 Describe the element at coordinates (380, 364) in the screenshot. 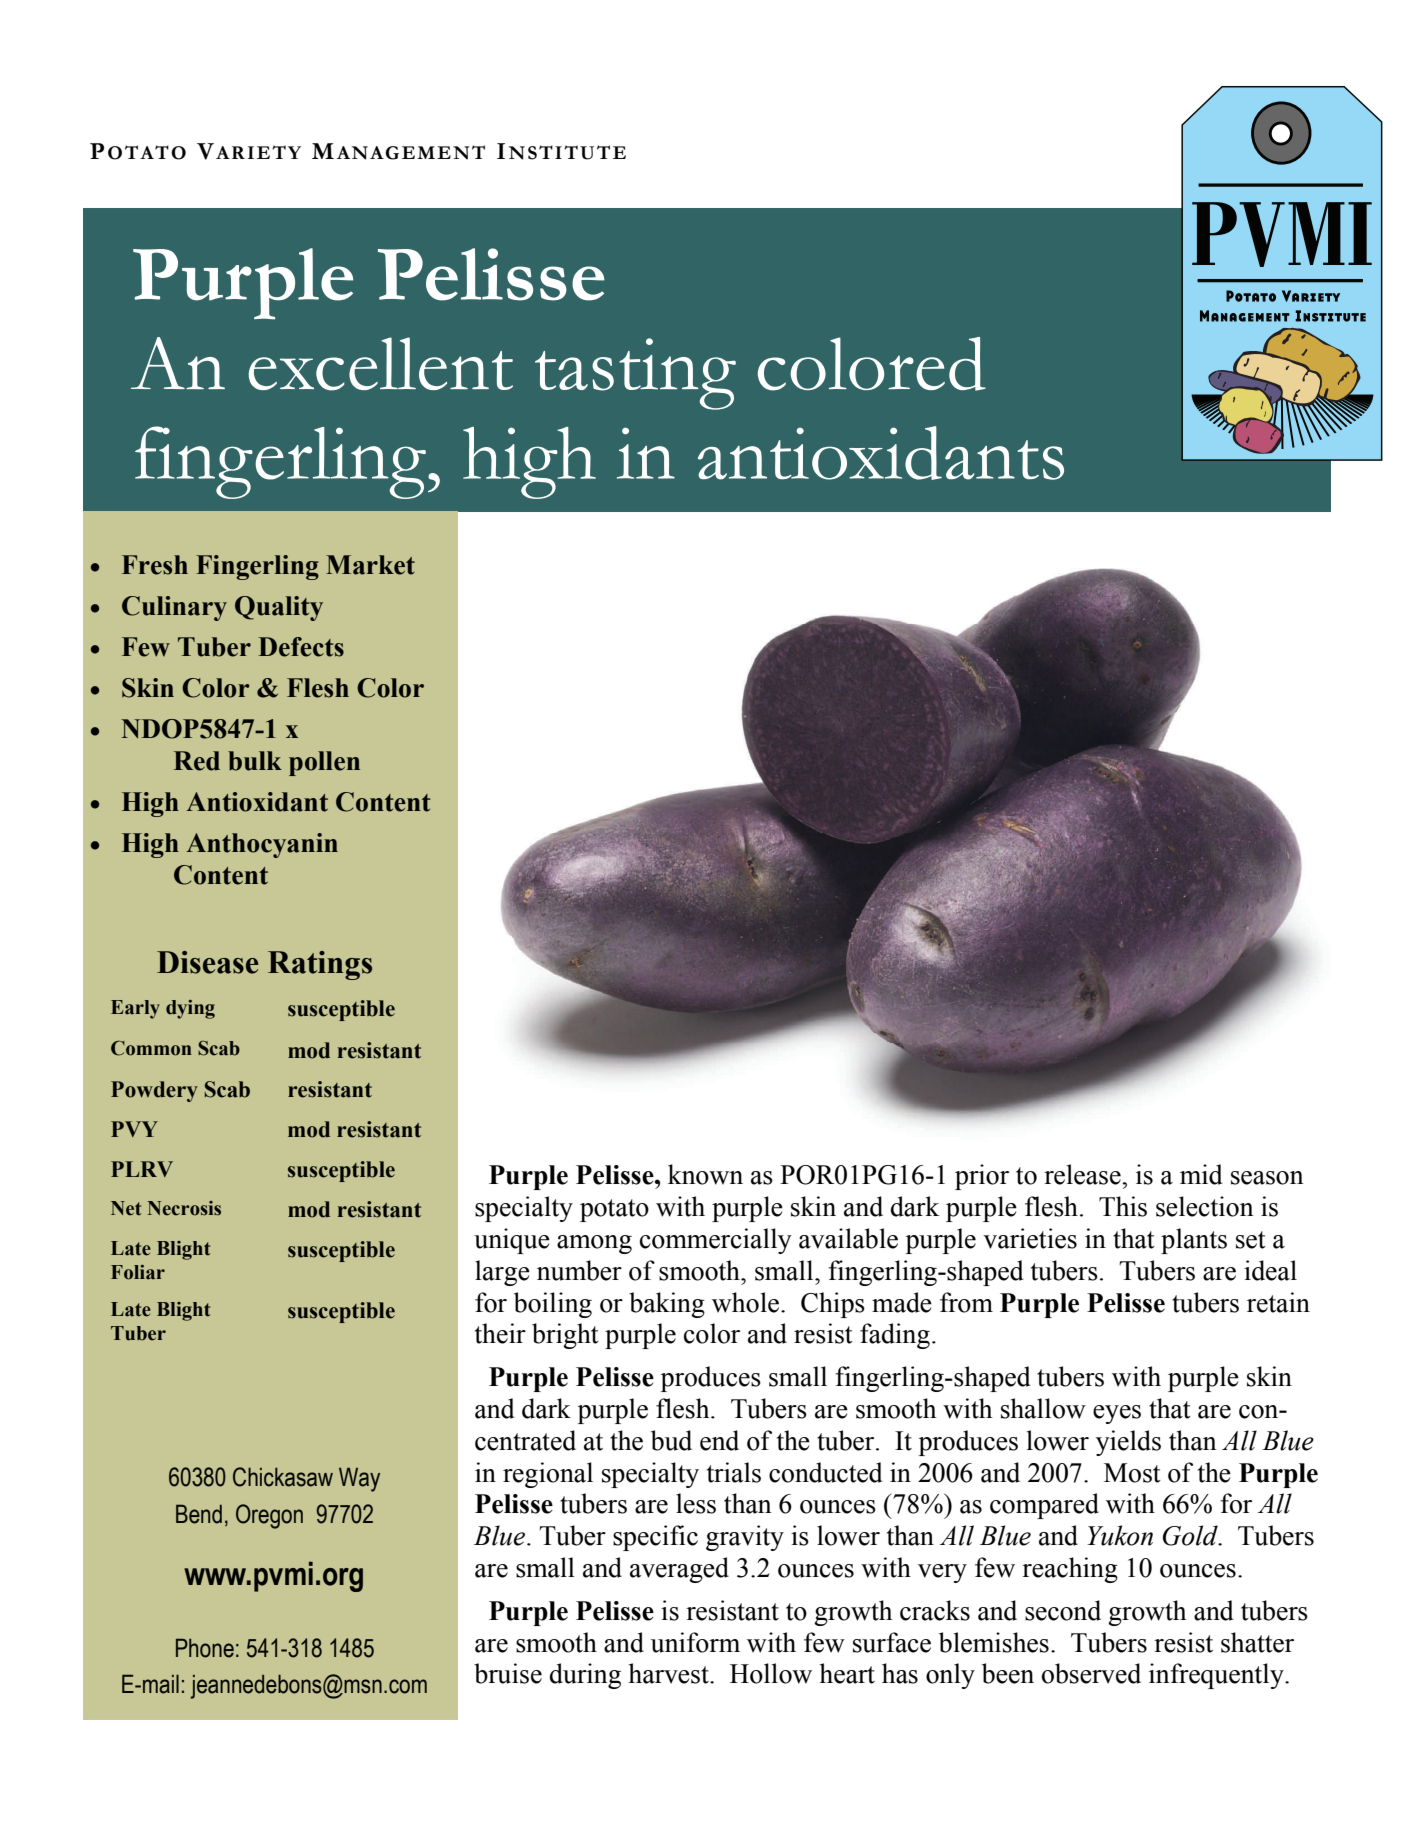

I see `excellent` at that location.
